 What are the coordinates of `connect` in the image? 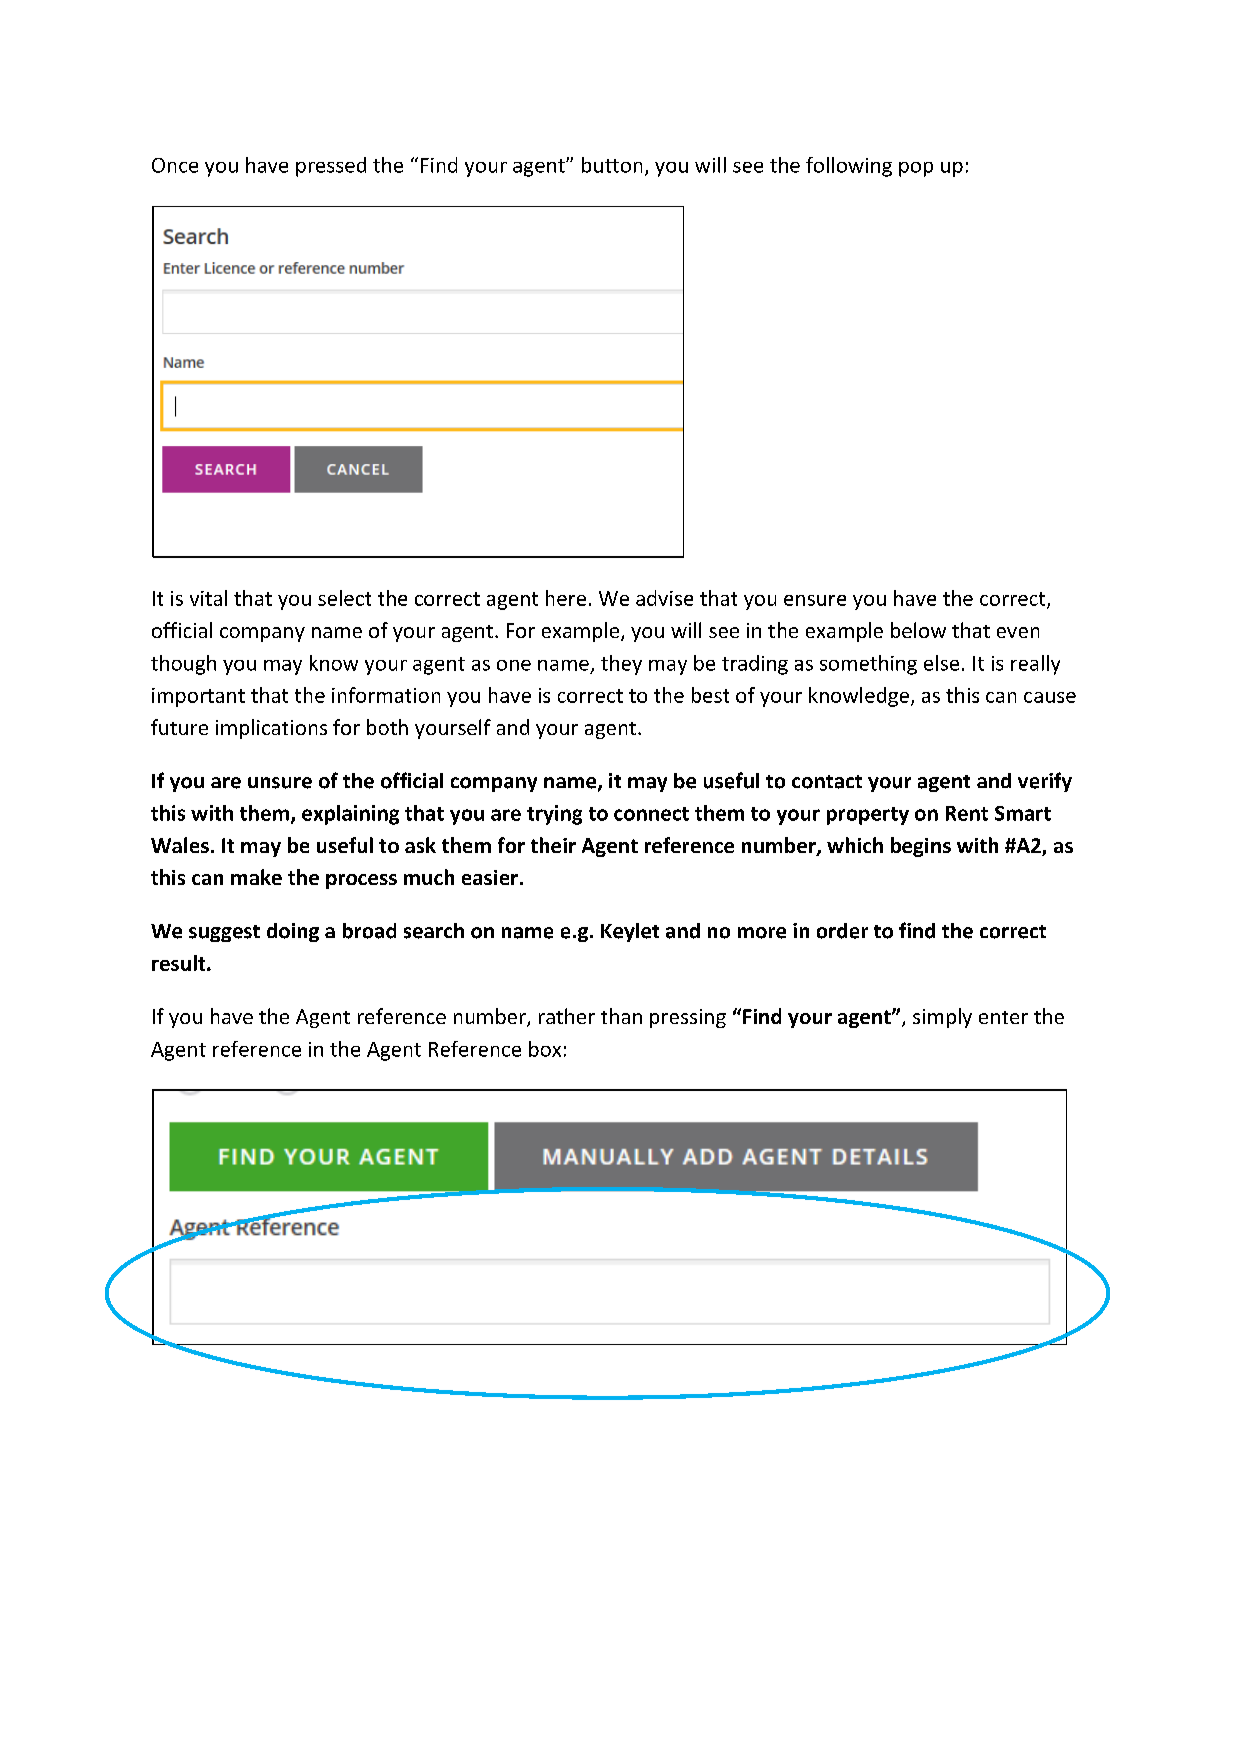 It's located at (651, 814).
